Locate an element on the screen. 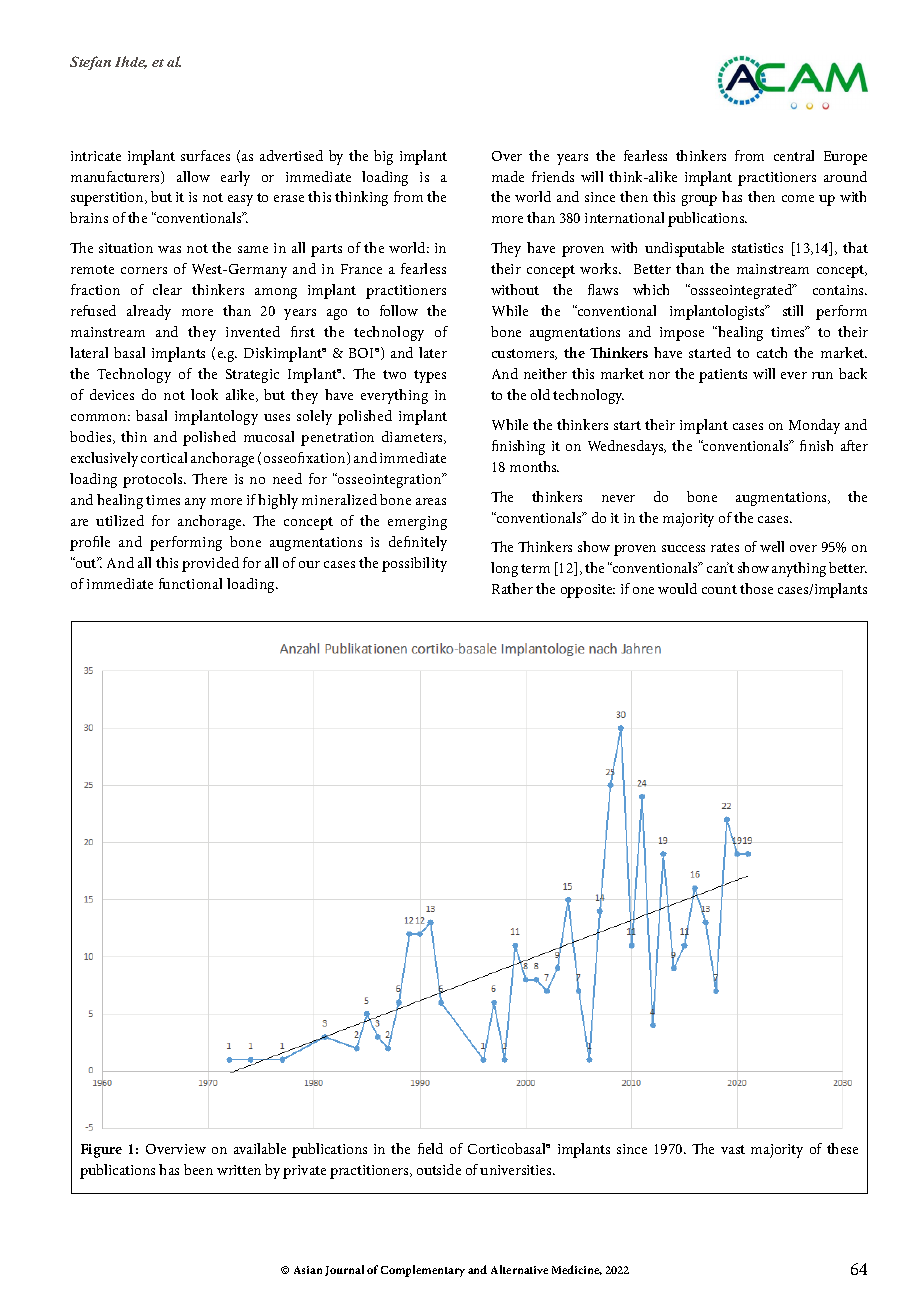  Alternative is located at coordinates (519, 1269).
